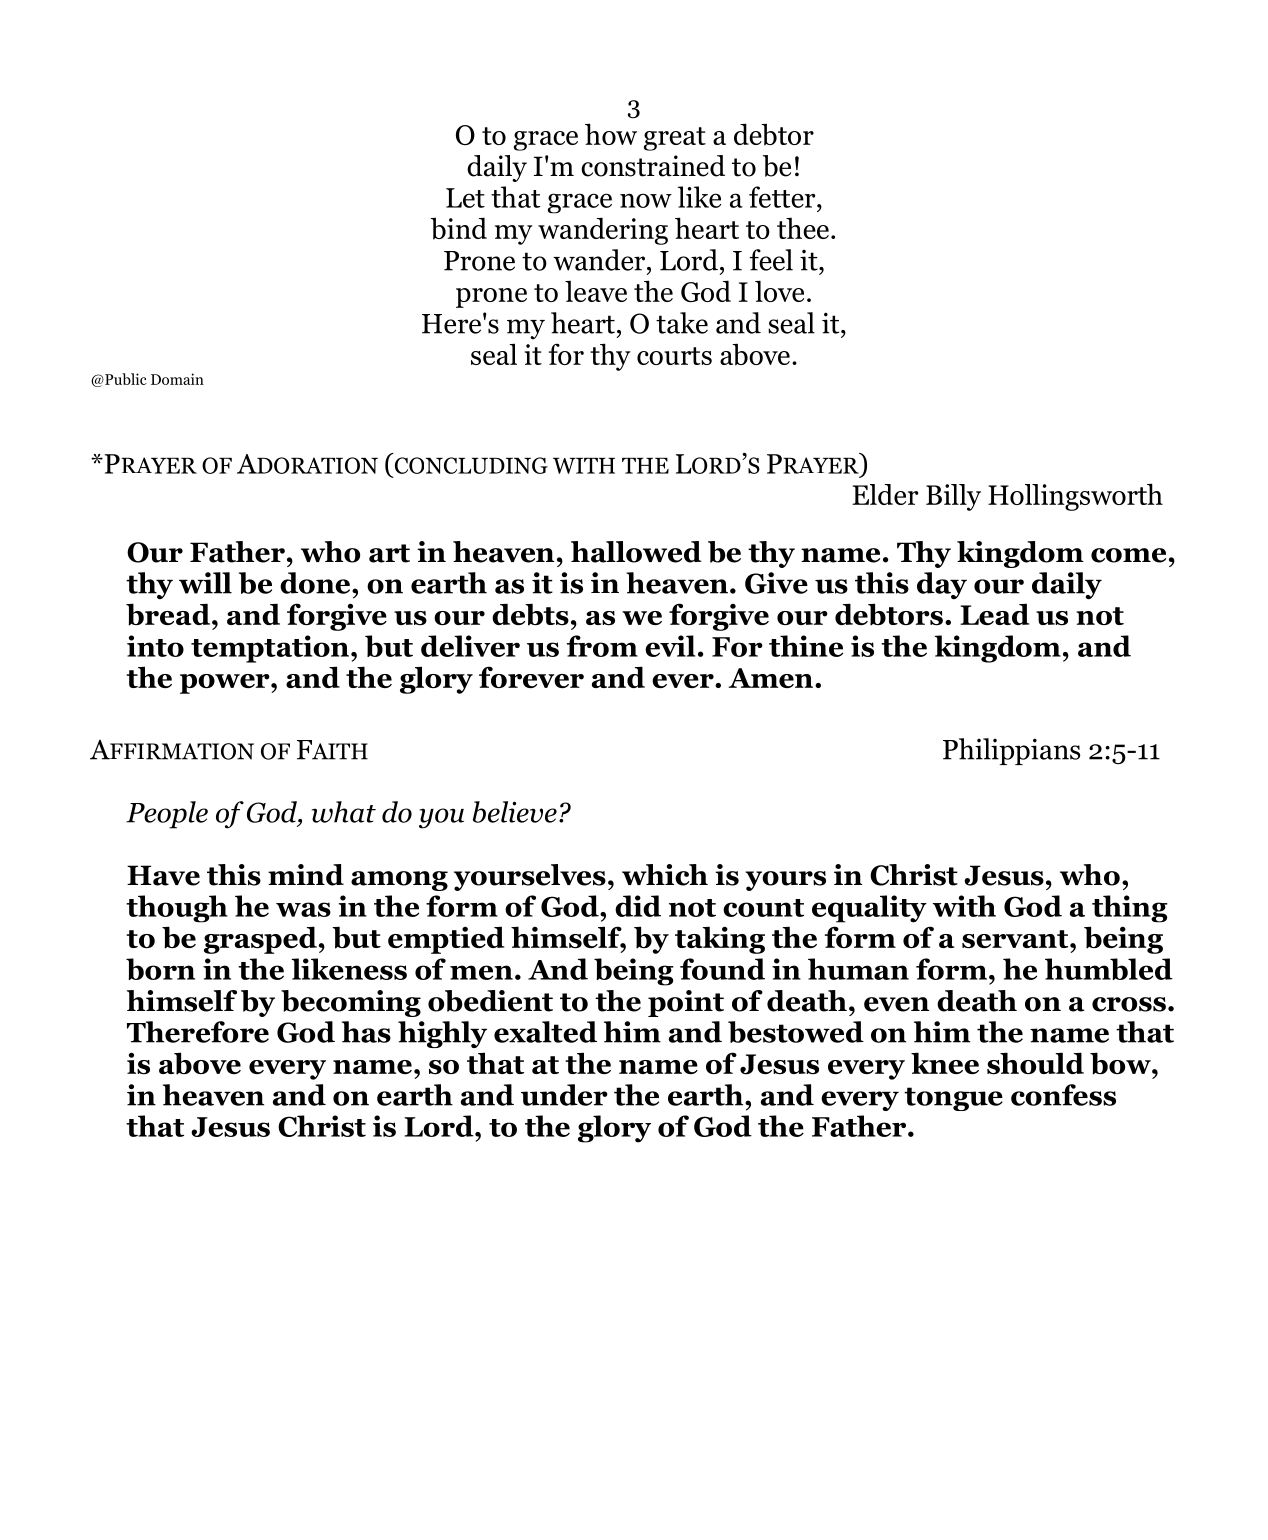  Describe the element at coordinates (638, 906) in the document. I see `did` at that location.
